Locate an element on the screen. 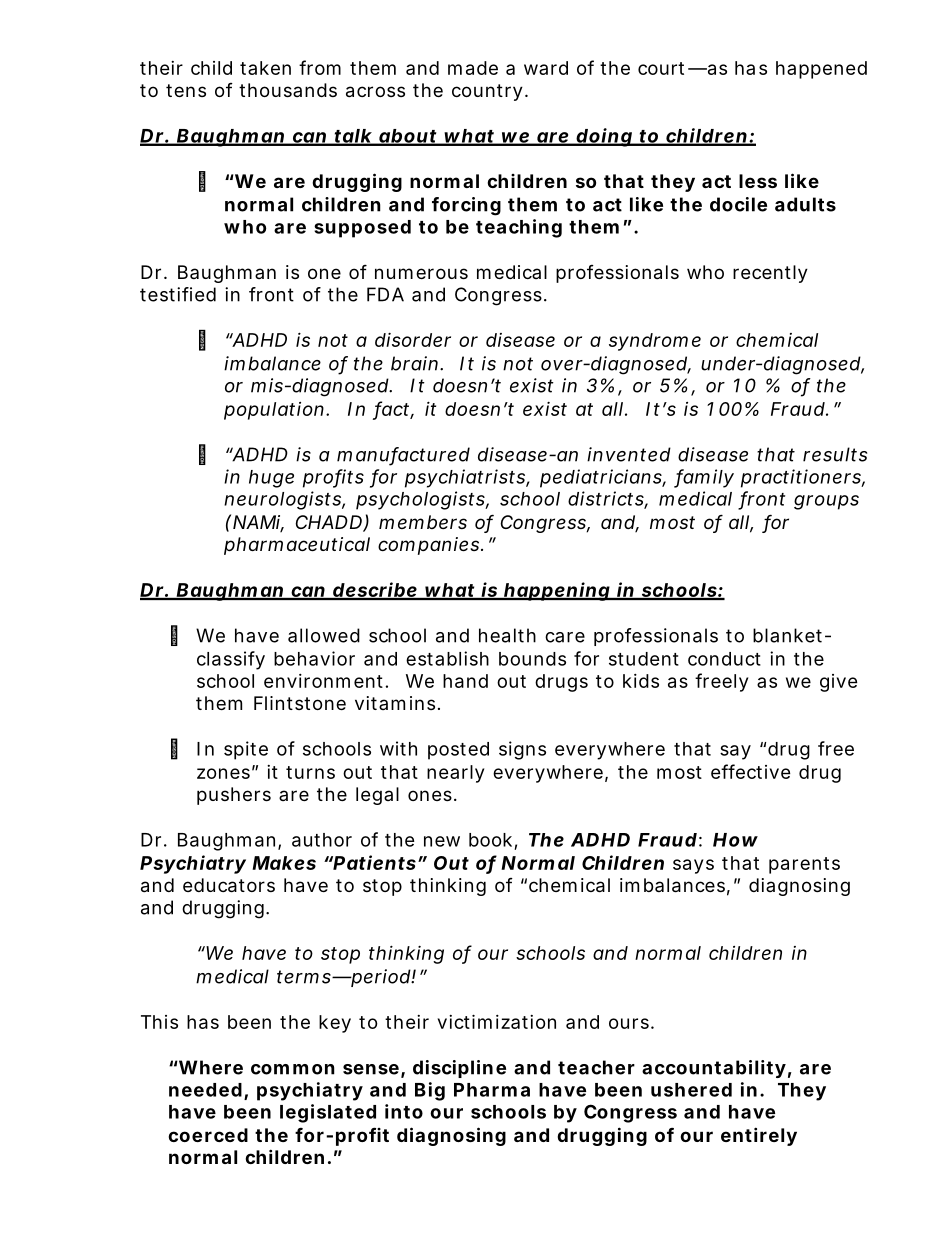 Image resolution: width=952 pixels, height=1233 pixels. recently is located at coordinates (770, 274).
